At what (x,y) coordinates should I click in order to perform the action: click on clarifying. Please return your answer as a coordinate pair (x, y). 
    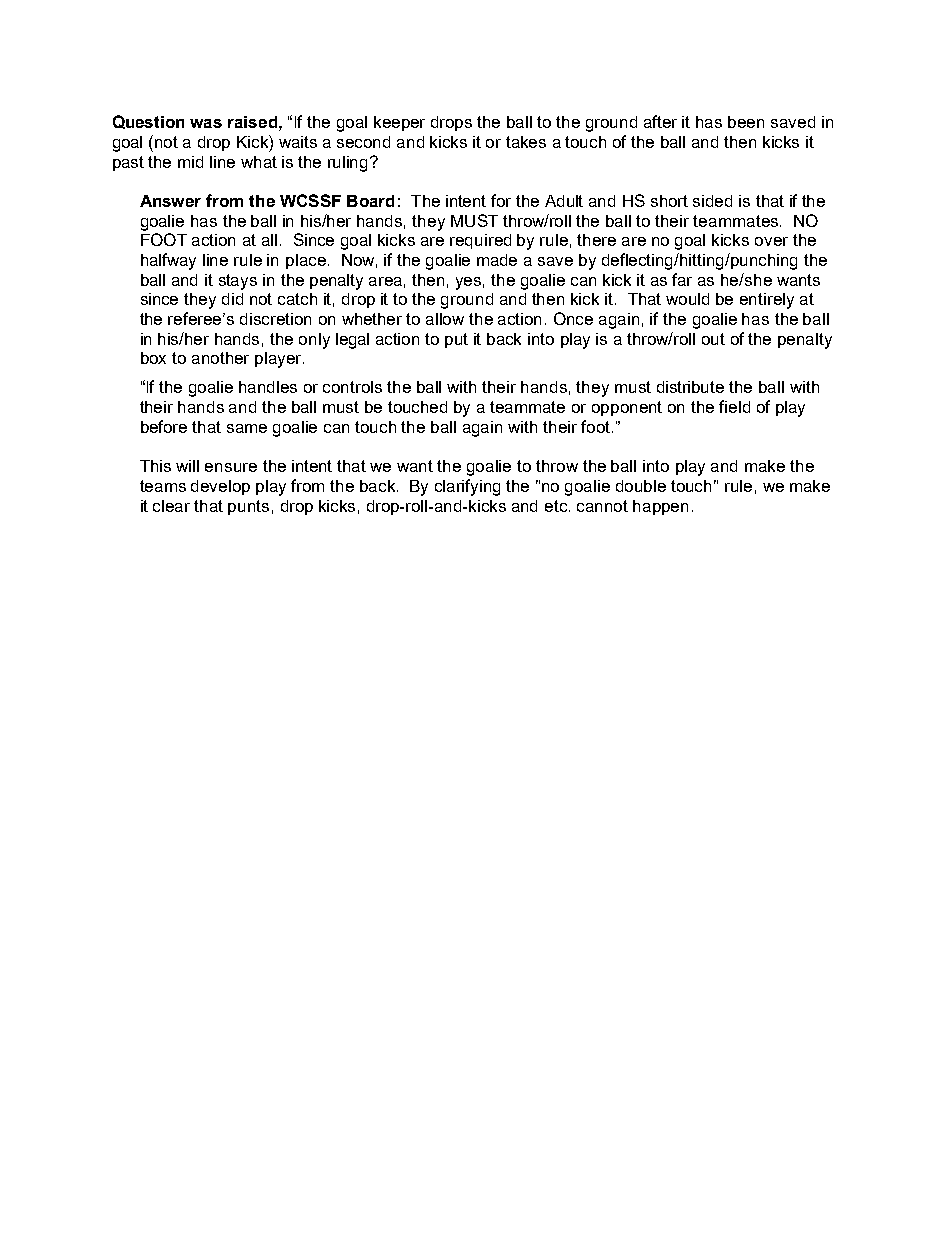
    Looking at the image, I should click on (467, 487).
